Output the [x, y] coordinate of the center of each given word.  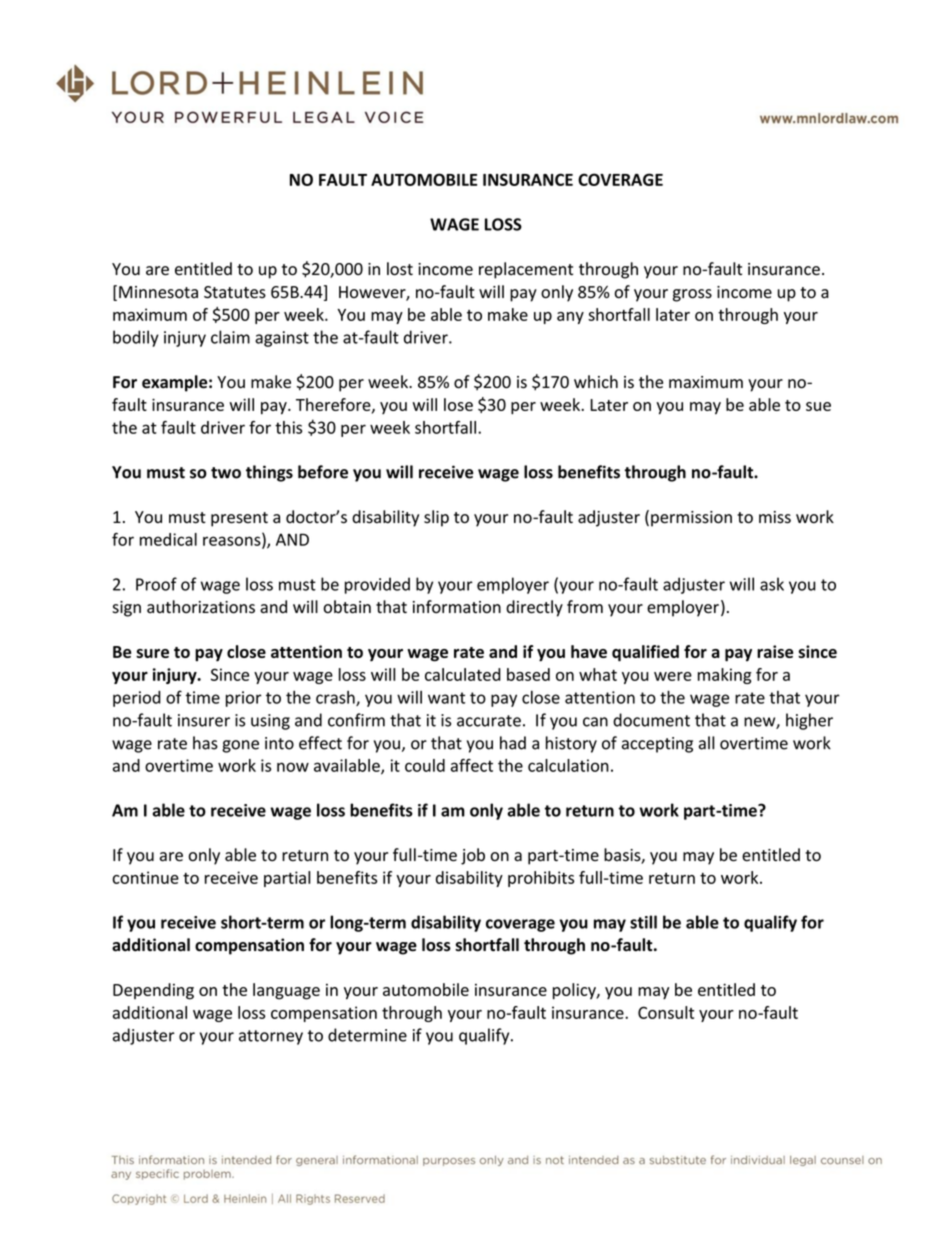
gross [692, 295]
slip [436, 518]
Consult [666, 1012]
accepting [657, 745]
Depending [153, 991]
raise [775, 651]
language [286, 991]
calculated [463, 674]
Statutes [235, 292]
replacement [526, 270]
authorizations [201, 607]
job [473, 856]
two [226, 473]
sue [818, 406]
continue [145, 877]
